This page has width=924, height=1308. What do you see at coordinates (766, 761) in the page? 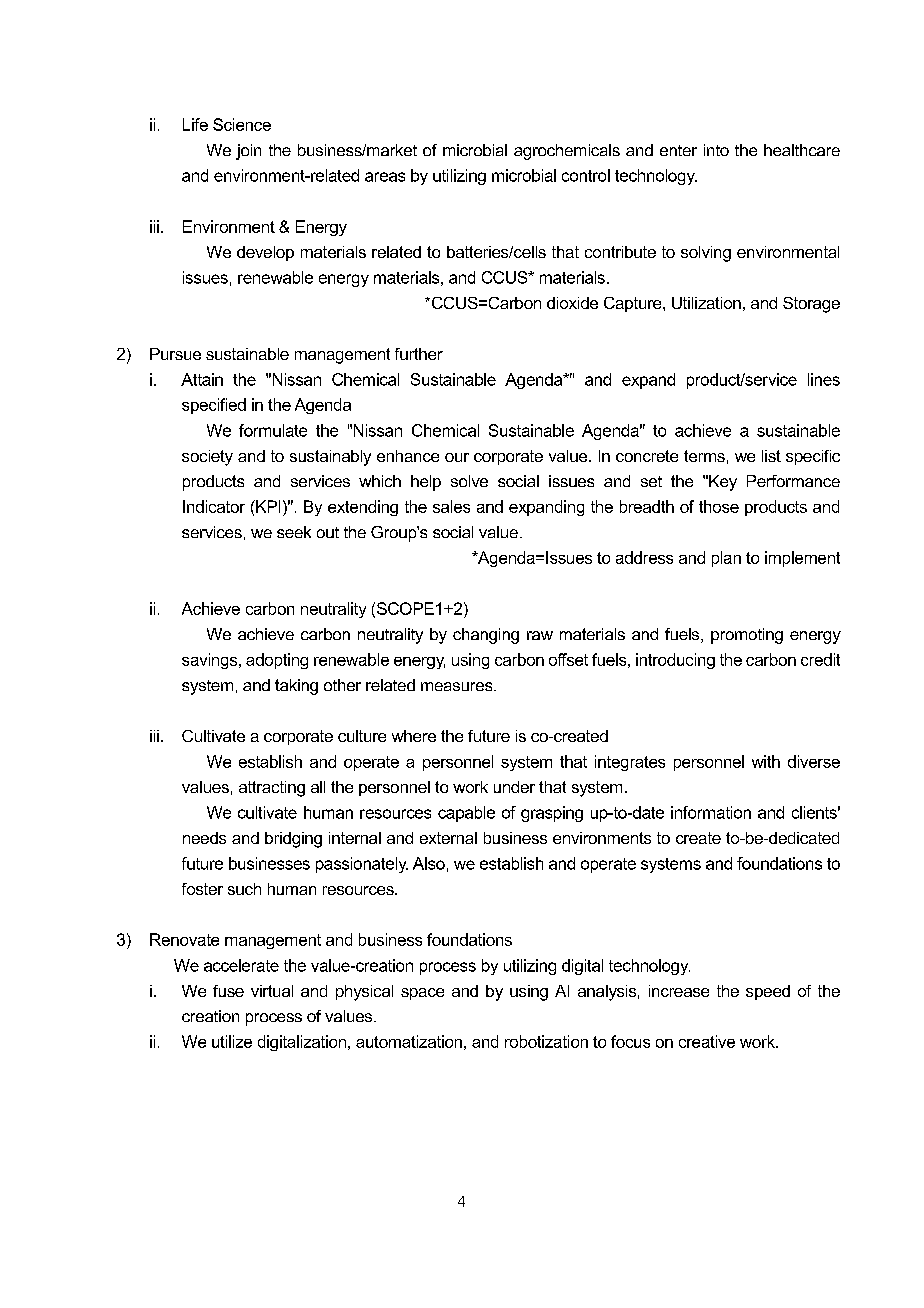
I see `with` at bounding box center [766, 761].
